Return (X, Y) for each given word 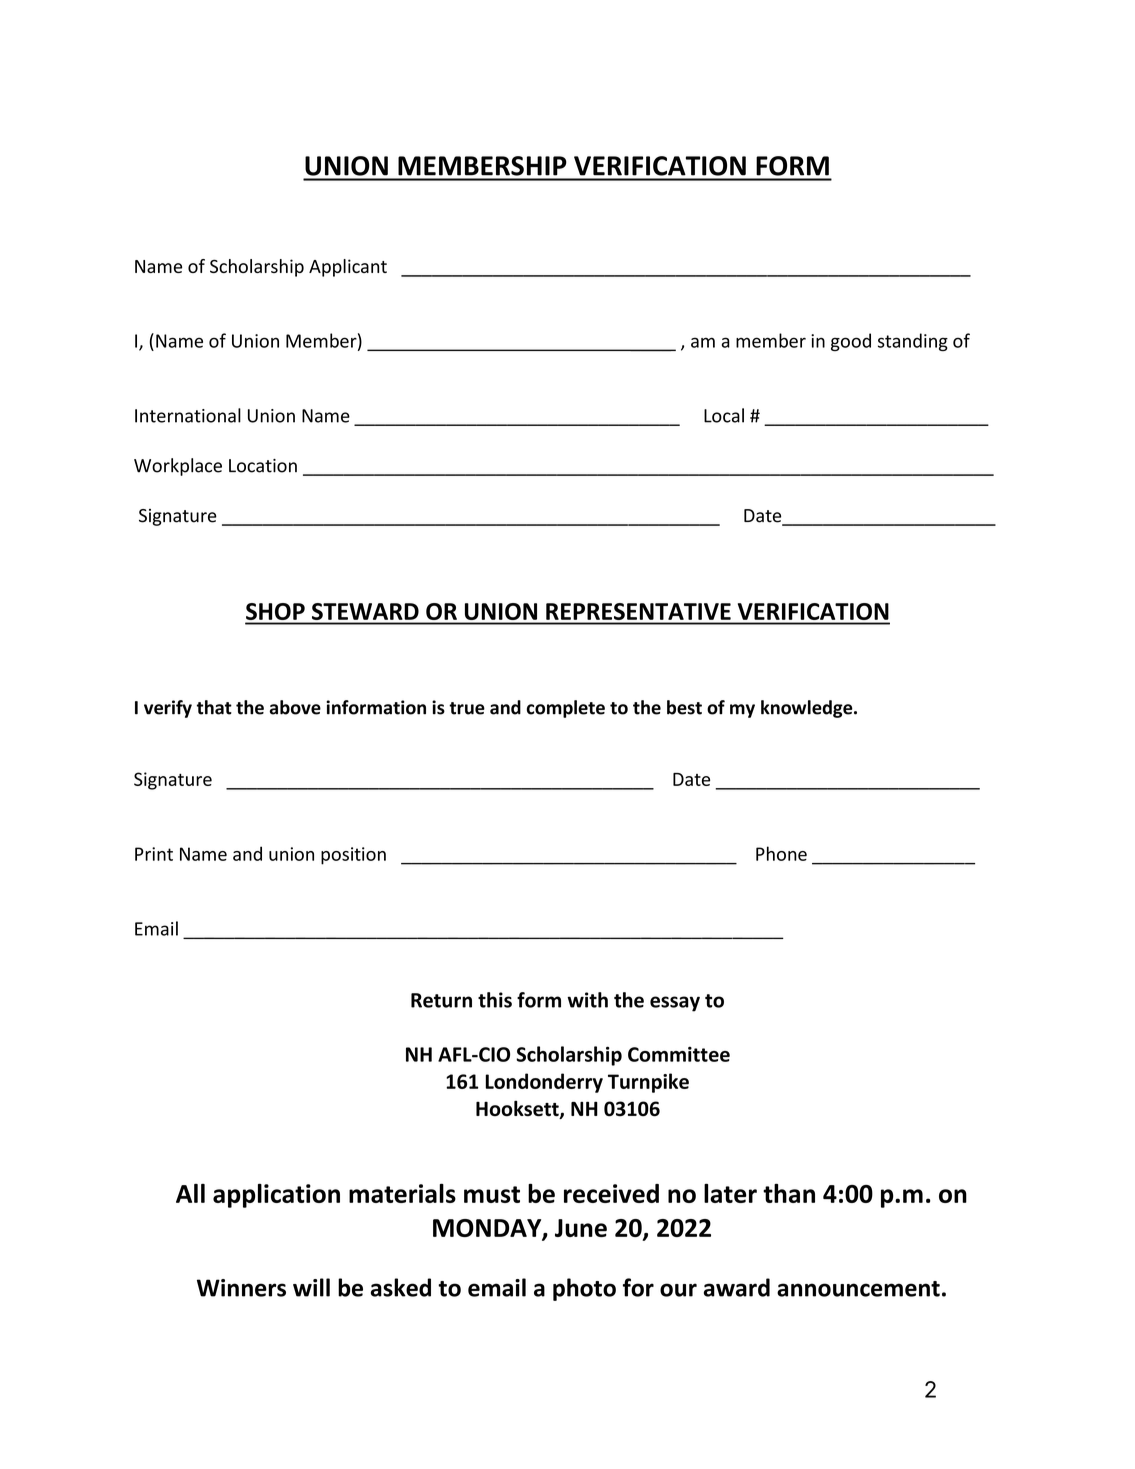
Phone (781, 853)
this (495, 1000)
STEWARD (365, 611)
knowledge (808, 709)
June (581, 1228)
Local (724, 415)
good (851, 342)
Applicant (348, 268)
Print (154, 854)
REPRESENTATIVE (638, 611)
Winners (241, 1288)
